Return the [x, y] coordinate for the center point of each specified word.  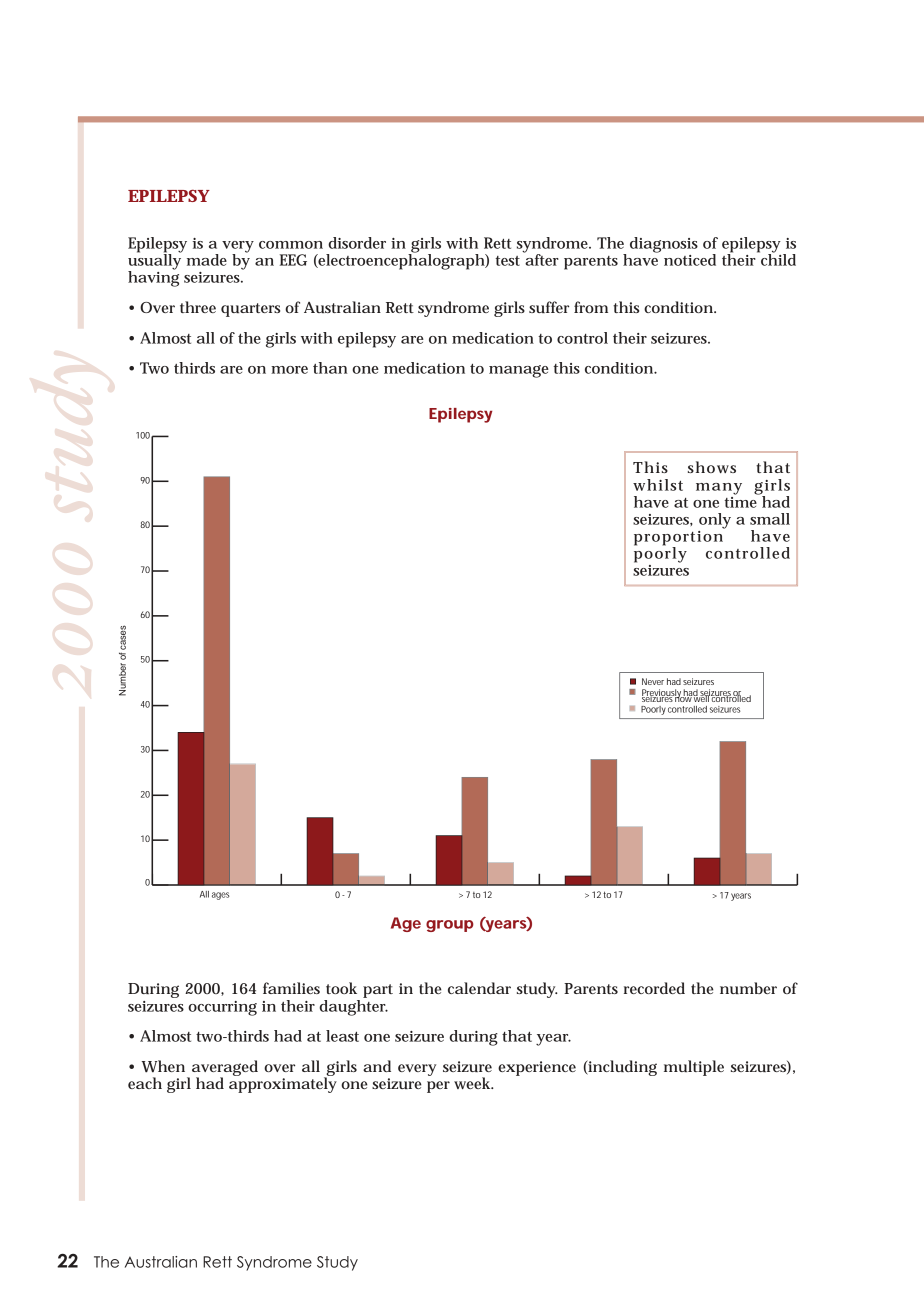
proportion [679, 538]
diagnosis [664, 245]
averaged [225, 1069]
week [473, 1083]
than [330, 368]
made [207, 260]
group [450, 926]
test [507, 261]
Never [653, 681]
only [715, 521]
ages [221, 896]
